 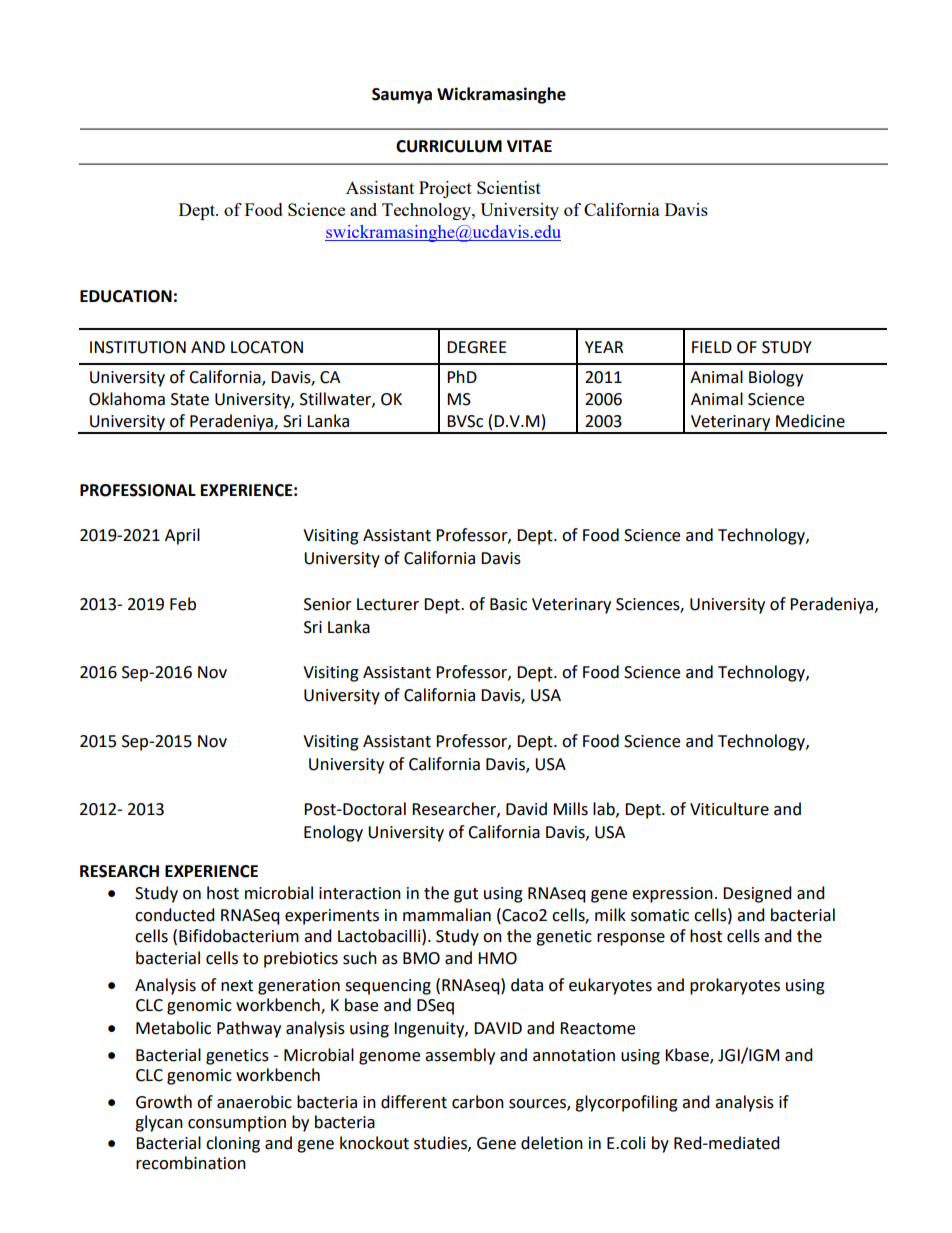 What do you see at coordinates (126, 296) in the page?
I see `EDUCATION` at bounding box center [126, 296].
